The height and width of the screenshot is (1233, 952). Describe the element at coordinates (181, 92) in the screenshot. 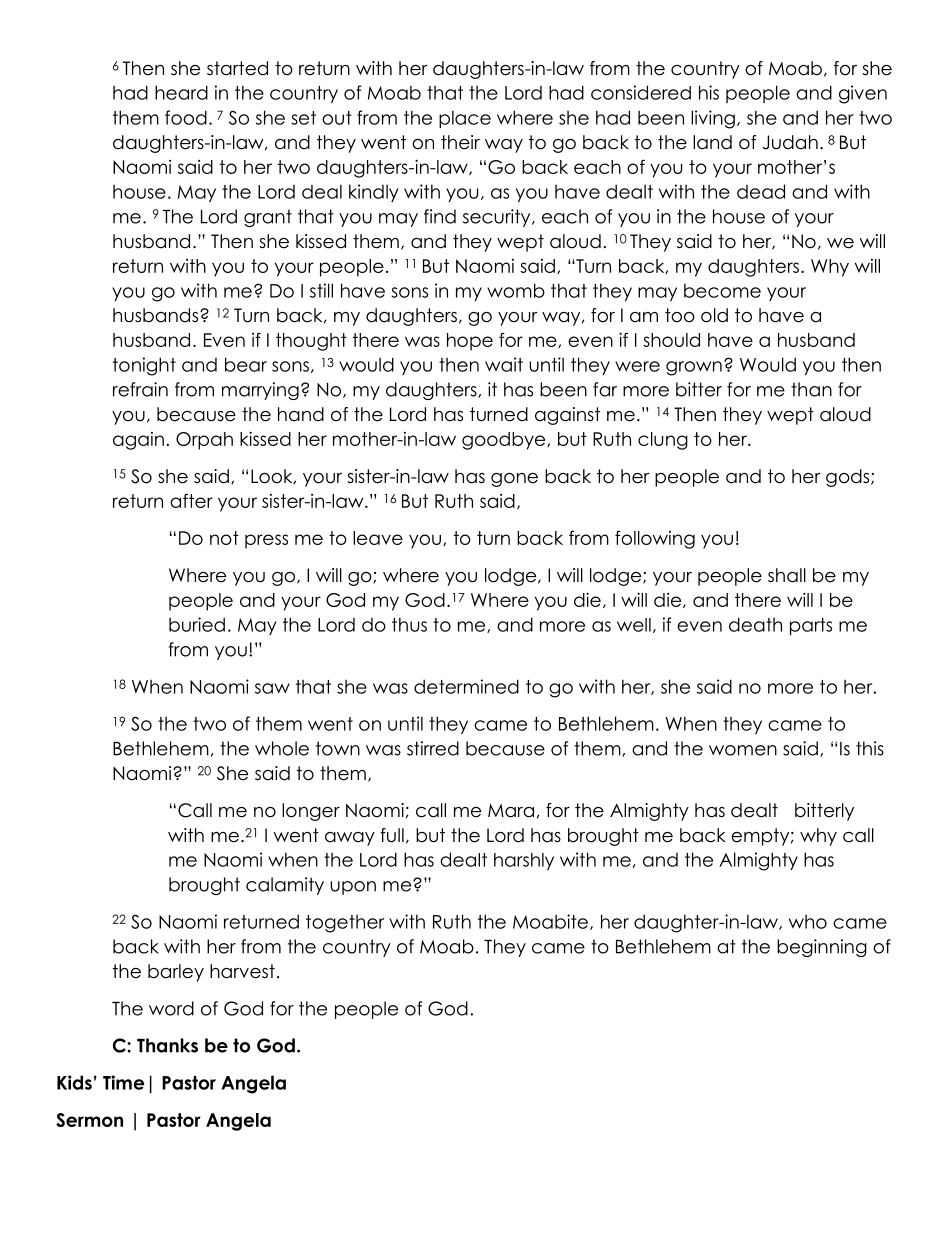

I see `heard` at that location.
